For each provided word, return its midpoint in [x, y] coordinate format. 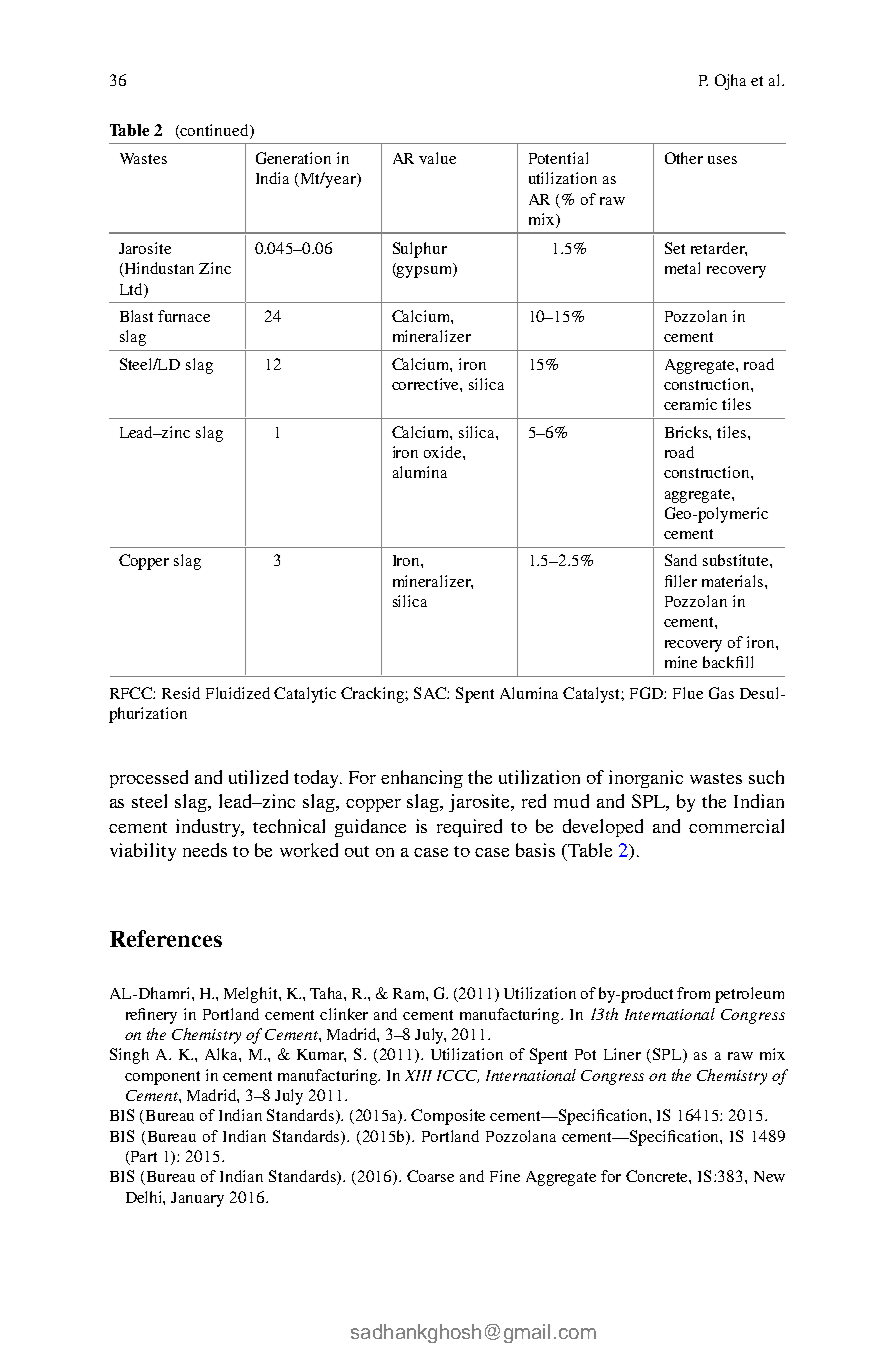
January [197, 1199]
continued [215, 131]
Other [684, 158]
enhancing [422, 779]
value [437, 158]
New [769, 1176]
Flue [688, 693]
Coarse [430, 1176]
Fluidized [238, 693]
